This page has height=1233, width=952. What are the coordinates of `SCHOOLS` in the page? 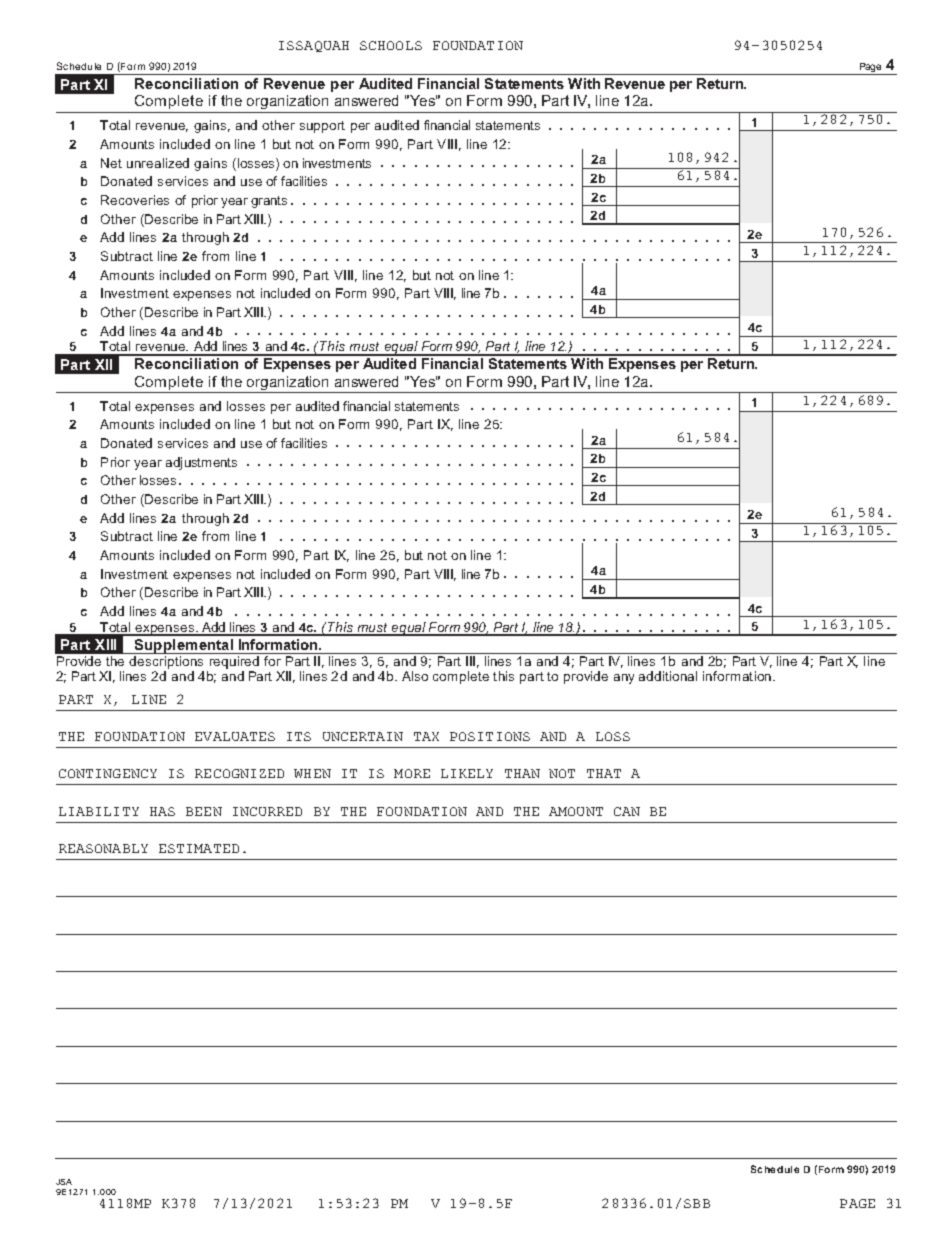 It's located at (391, 45).
